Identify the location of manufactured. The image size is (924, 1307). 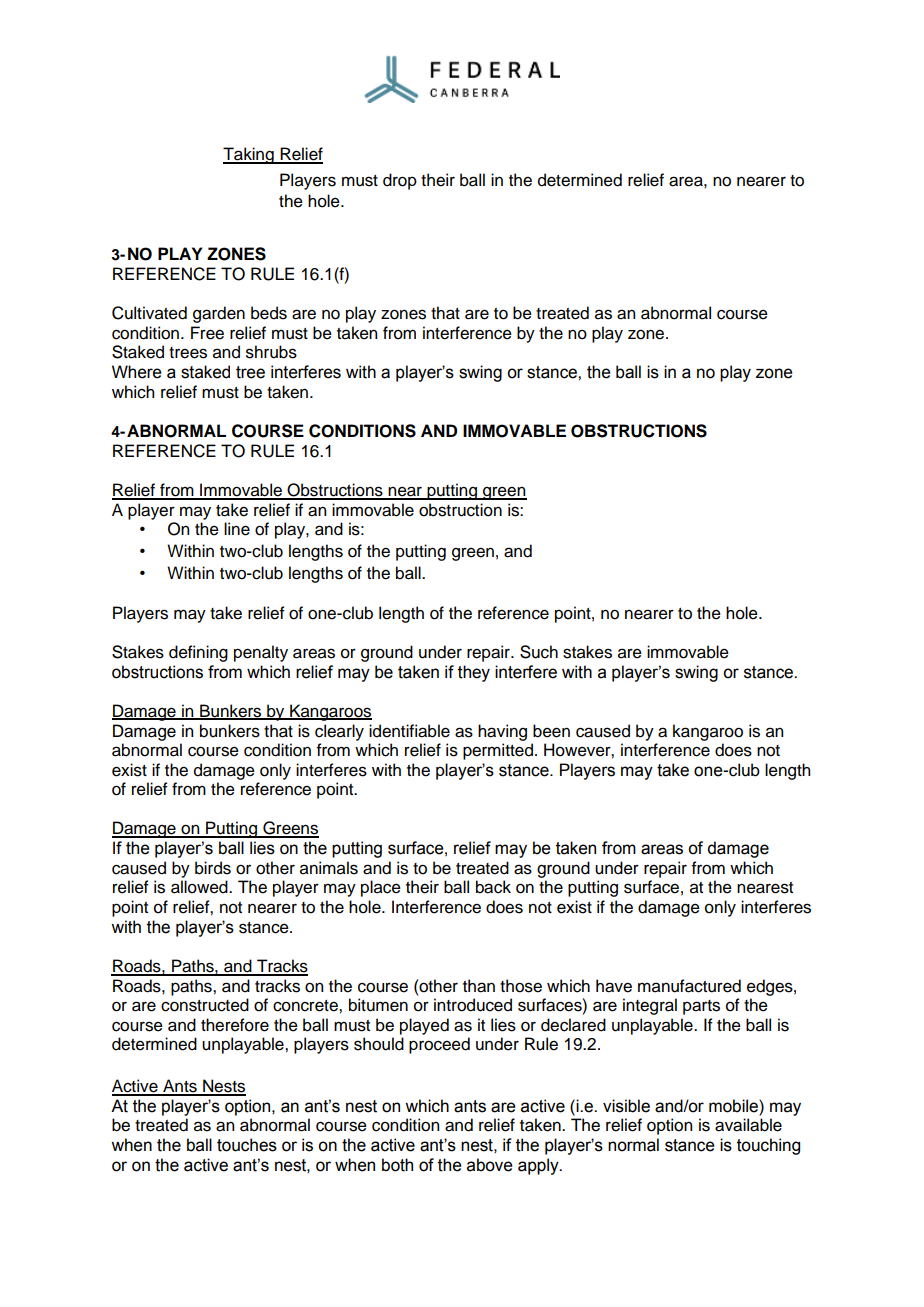
(689, 986).
